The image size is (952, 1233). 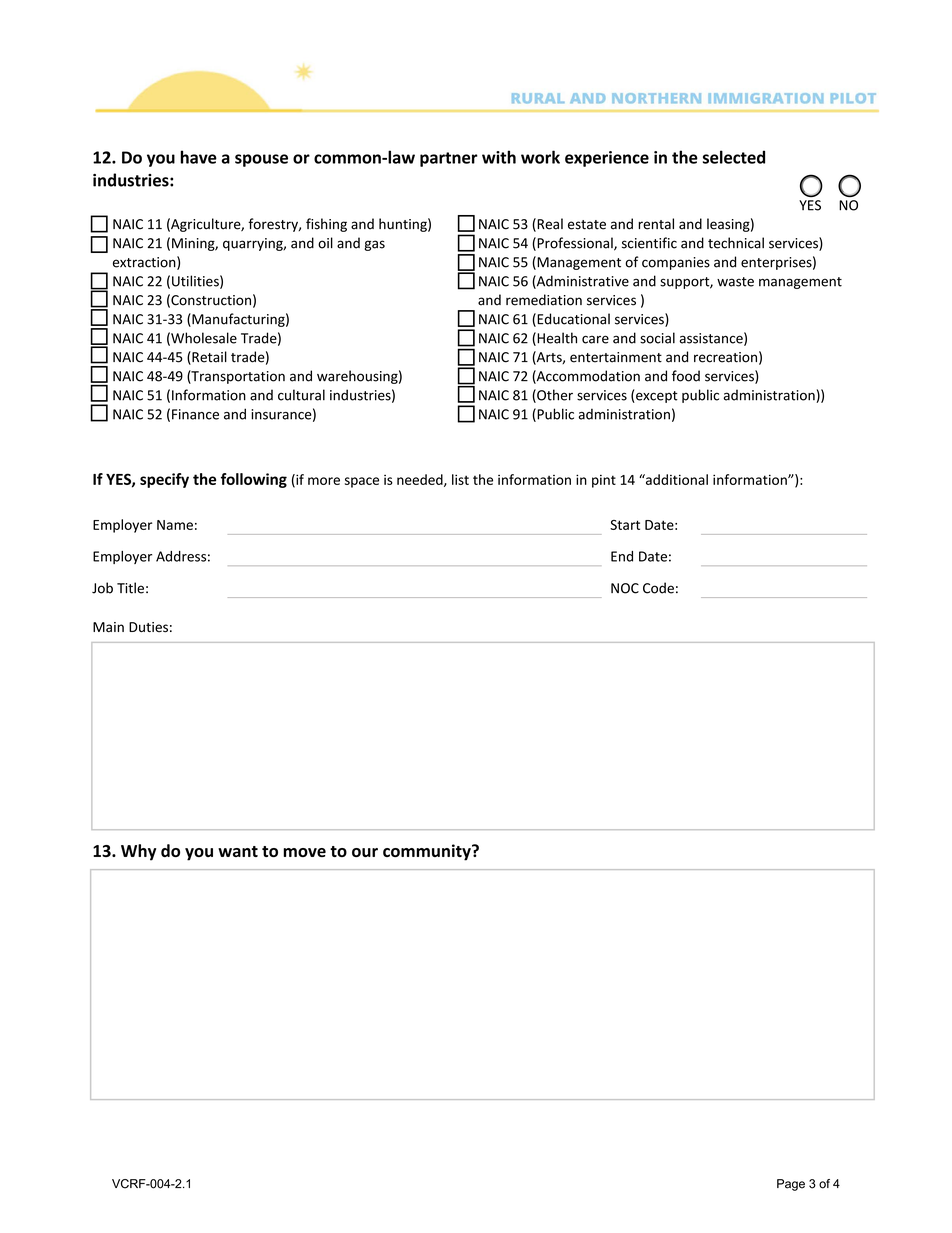 What do you see at coordinates (428, 852) in the screenshot?
I see `community` at bounding box center [428, 852].
